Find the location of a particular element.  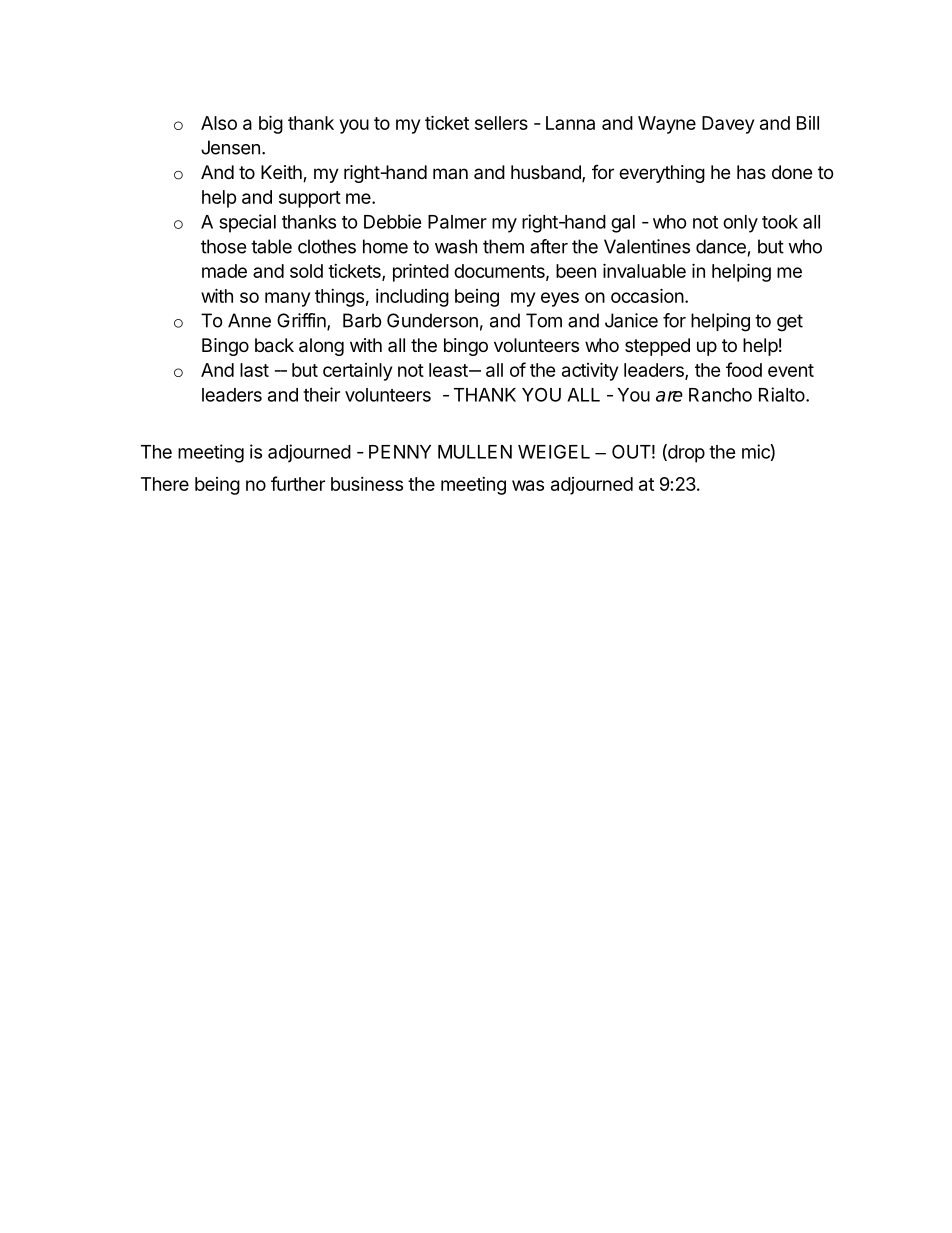

MULLEN is located at coordinates (475, 452).
